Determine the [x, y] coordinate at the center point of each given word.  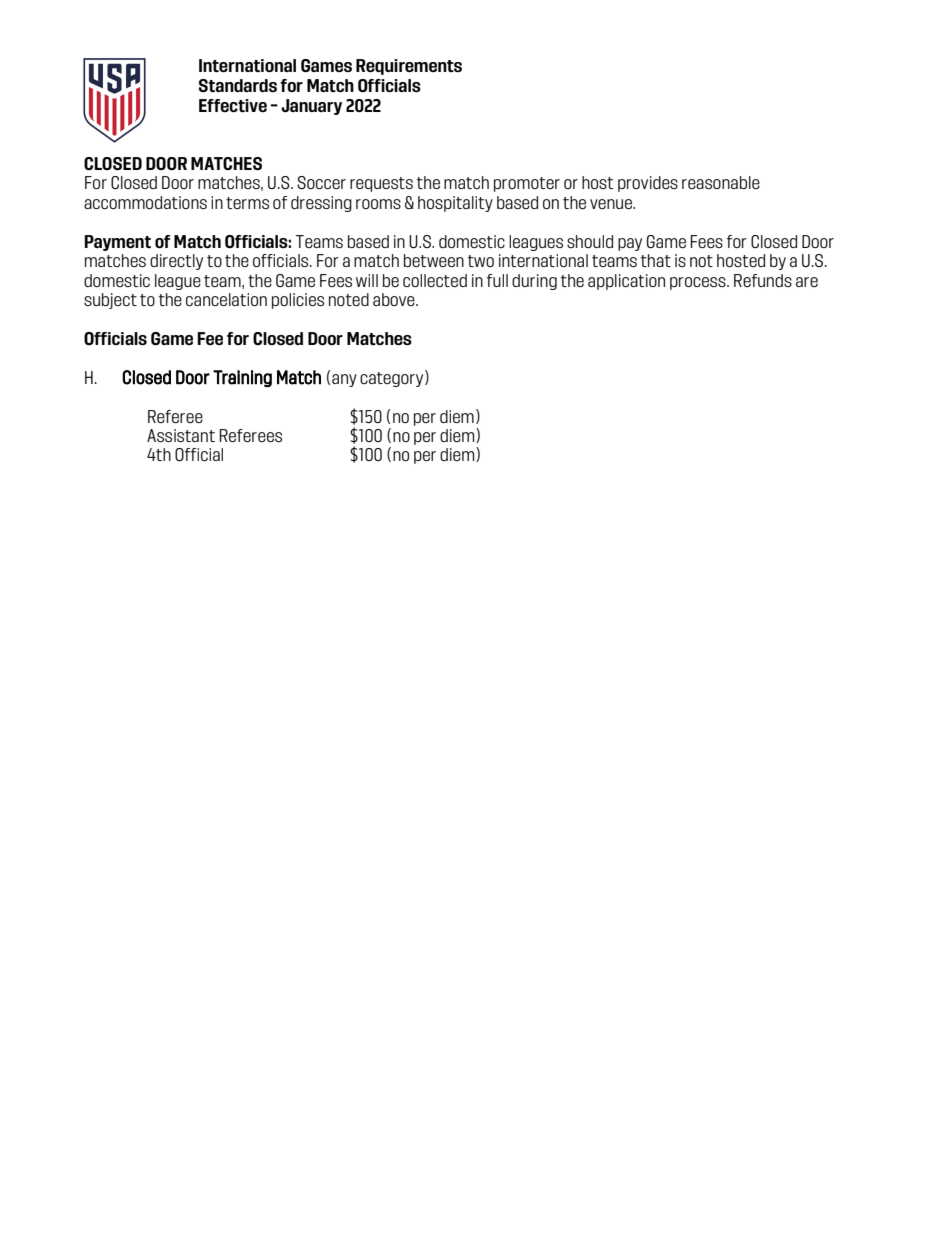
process [699, 283]
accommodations [145, 202]
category [393, 378]
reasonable [721, 182]
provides [648, 184]
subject [110, 301]
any [344, 380]
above [395, 299]
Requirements [409, 67]
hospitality [455, 204]
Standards [237, 85]
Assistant [181, 435]
